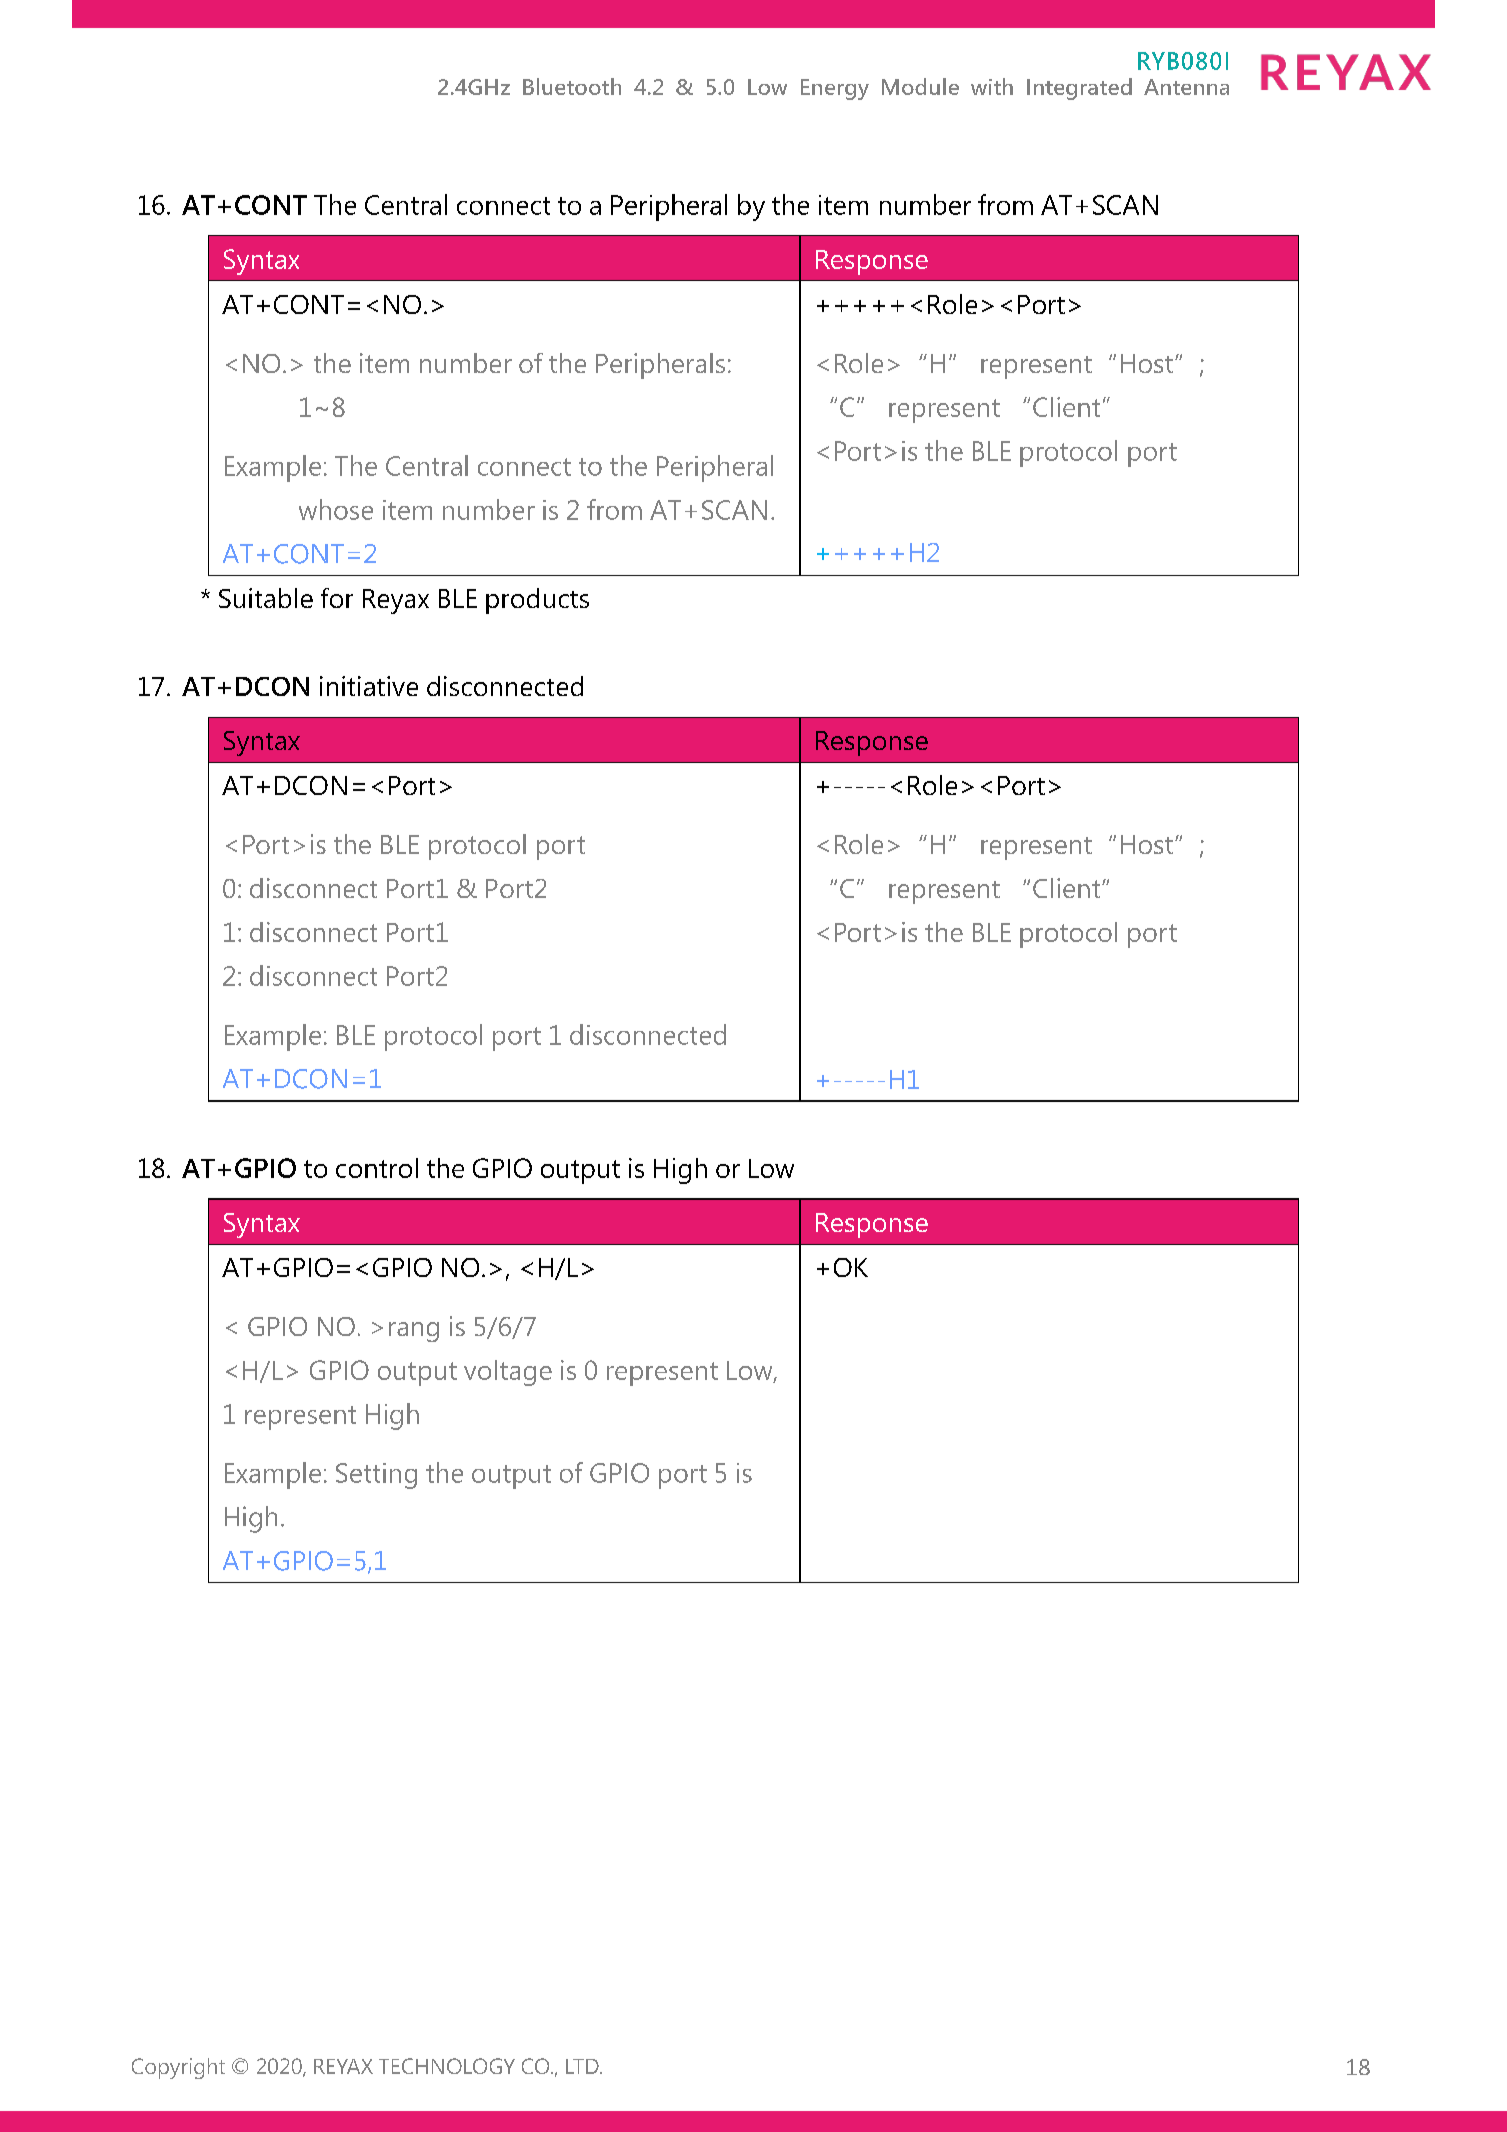 The image size is (1507, 2132). What do you see at coordinates (572, 86) in the image?
I see `Bluetooth` at bounding box center [572, 86].
